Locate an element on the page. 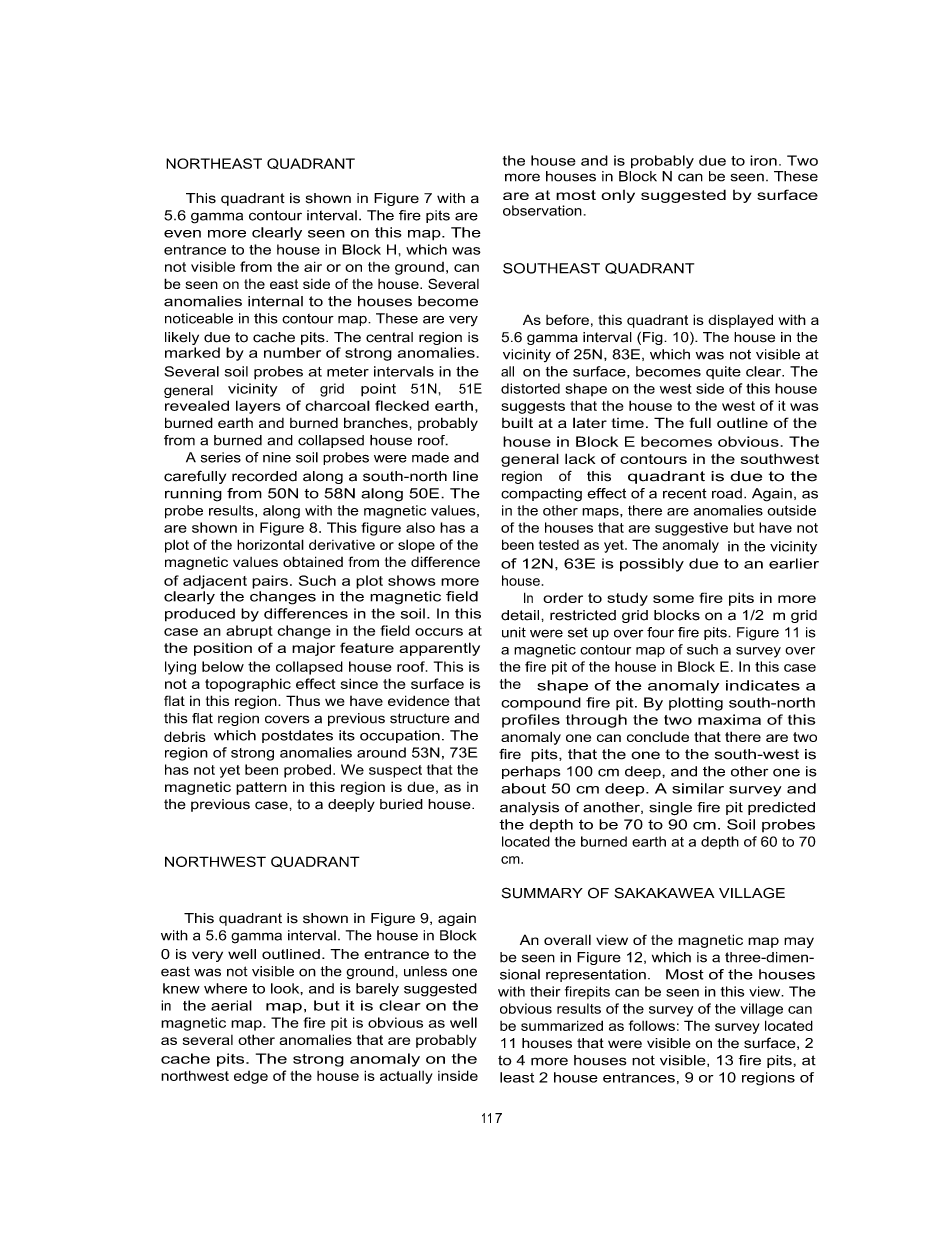  iron is located at coordinates (763, 160).
